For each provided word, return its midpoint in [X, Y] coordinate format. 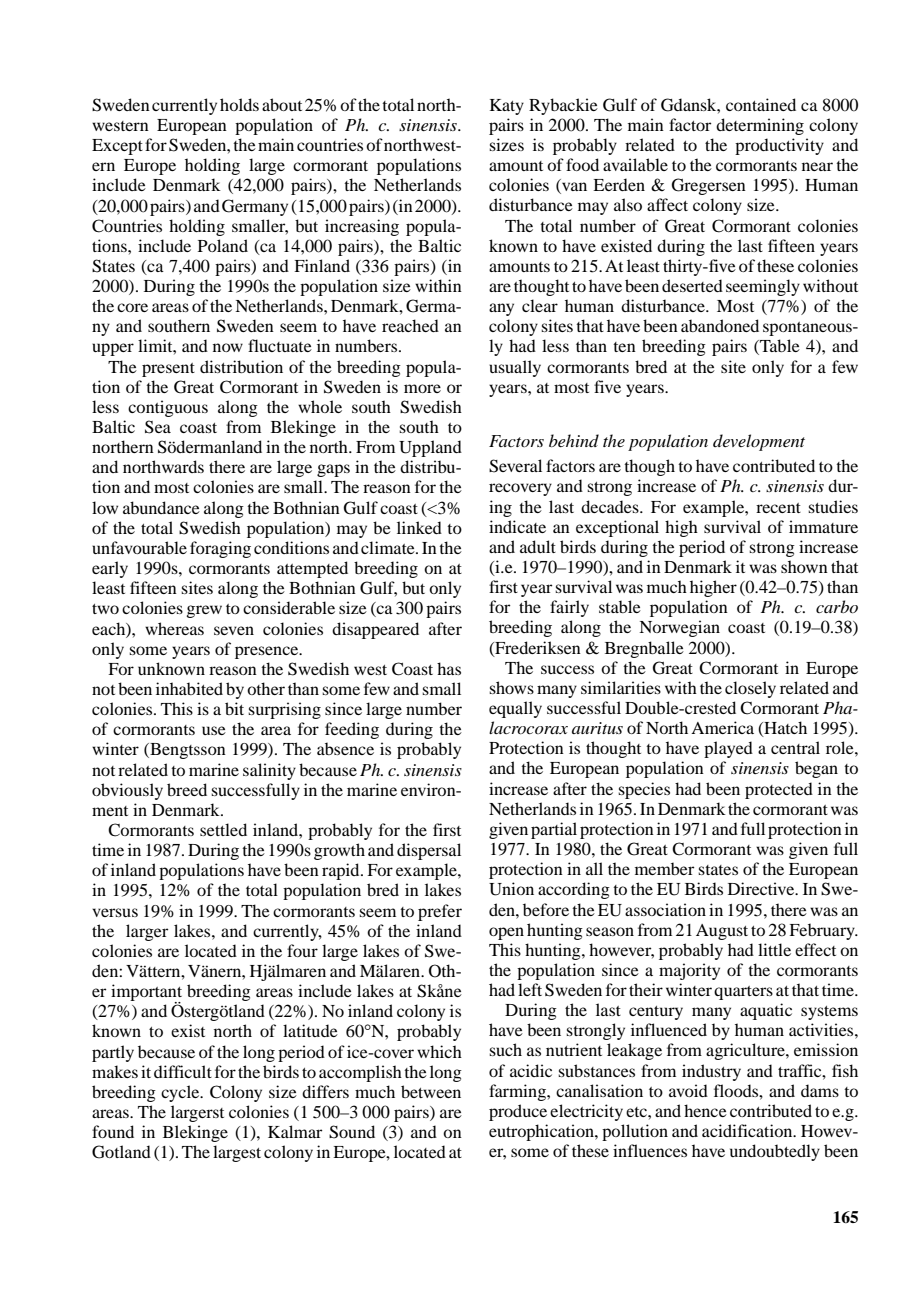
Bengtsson [187, 751]
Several [515, 466]
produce [518, 1112]
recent [778, 508]
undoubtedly [775, 1152]
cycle [181, 1093]
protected [779, 790]
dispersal [429, 851]
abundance [161, 507]
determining [760, 126]
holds [239, 104]
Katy [507, 107]
